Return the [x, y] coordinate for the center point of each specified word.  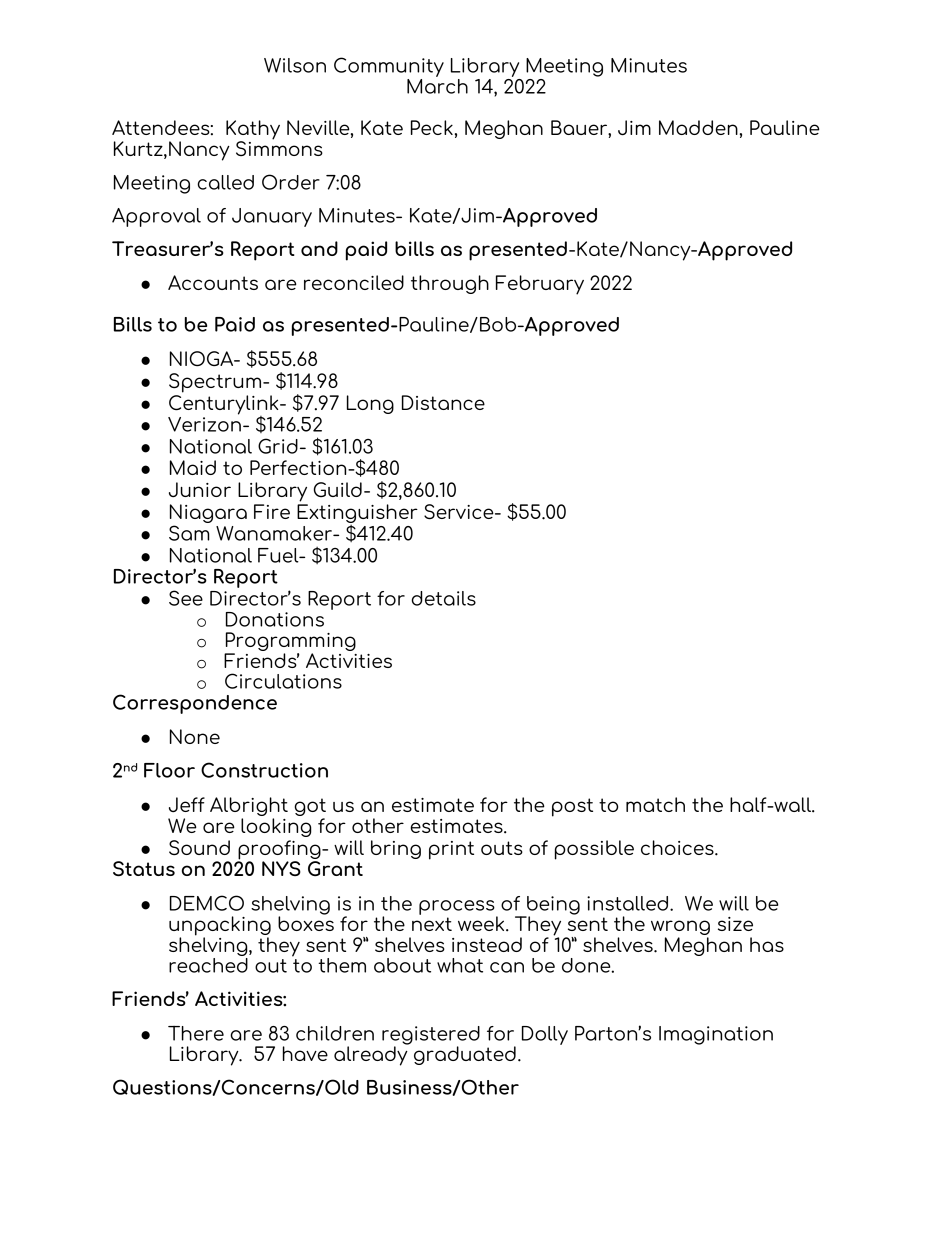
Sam [189, 533]
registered [431, 1036]
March [437, 85]
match [655, 804]
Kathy [253, 131]
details [443, 598]
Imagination [716, 1035]
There [196, 1033]
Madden [698, 127]
